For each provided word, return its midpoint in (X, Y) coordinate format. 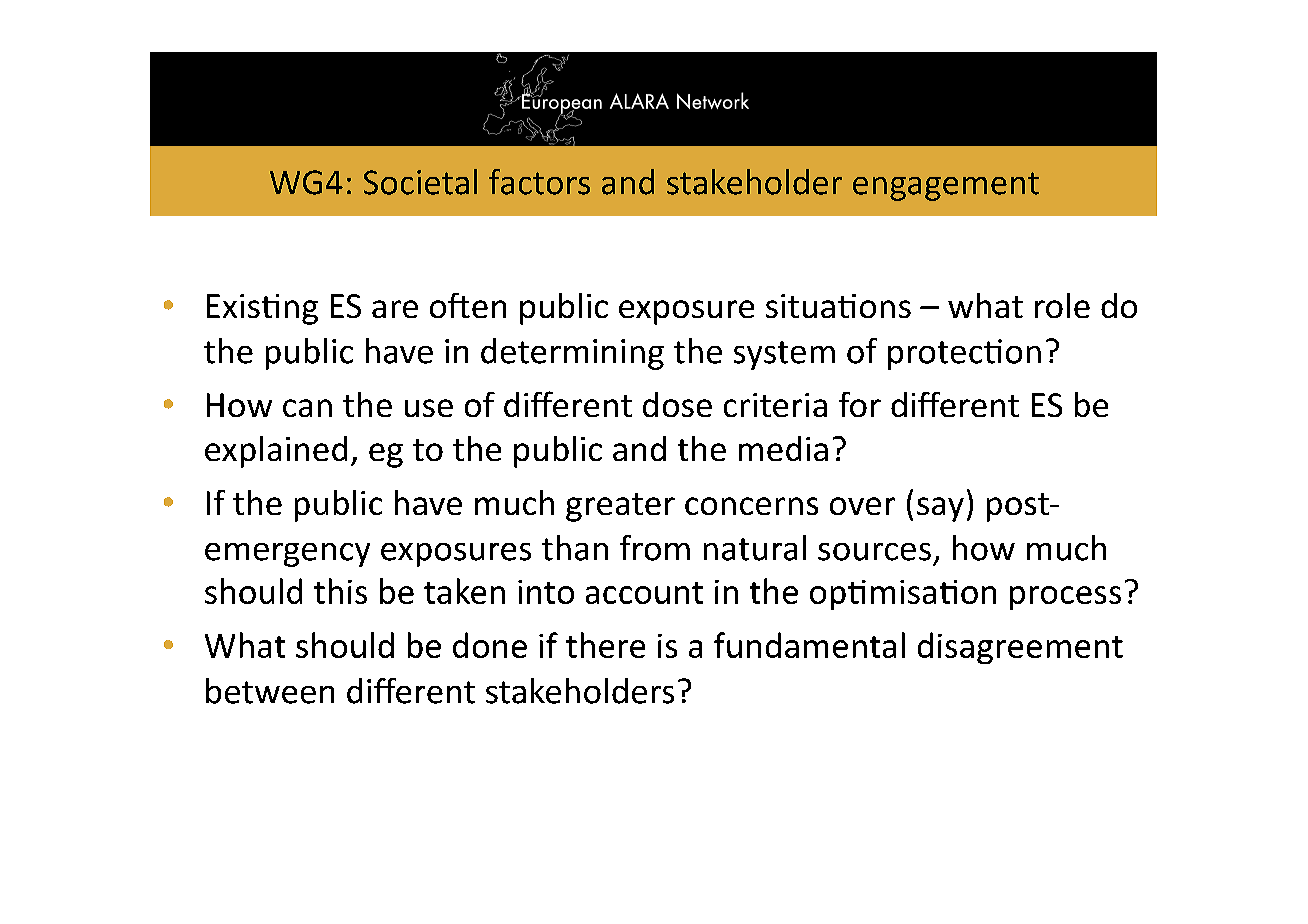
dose (677, 404)
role (1062, 305)
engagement (946, 186)
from (655, 548)
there (605, 645)
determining (572, 354)
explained (276, 452)
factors (539, 182)
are (395, 309)
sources (874, 552)
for (860, 404)
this (340, 591)
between (270, 691)
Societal (420, 182)
